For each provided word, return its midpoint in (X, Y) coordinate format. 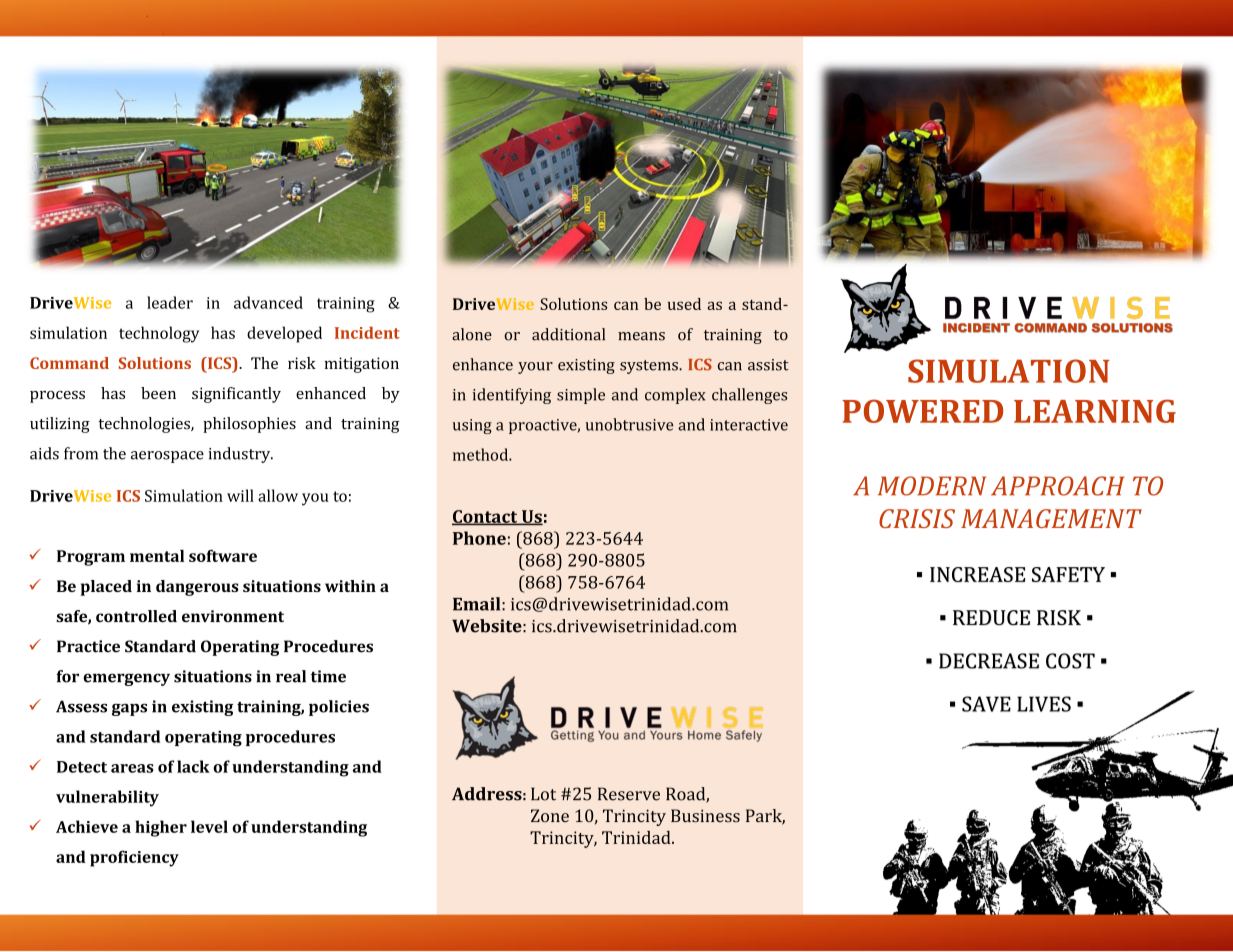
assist (768, 365)
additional (568, 334)
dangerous (197, 588)
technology (159, 334)
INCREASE (977, 574)
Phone (479, 538)
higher (161, 828)
